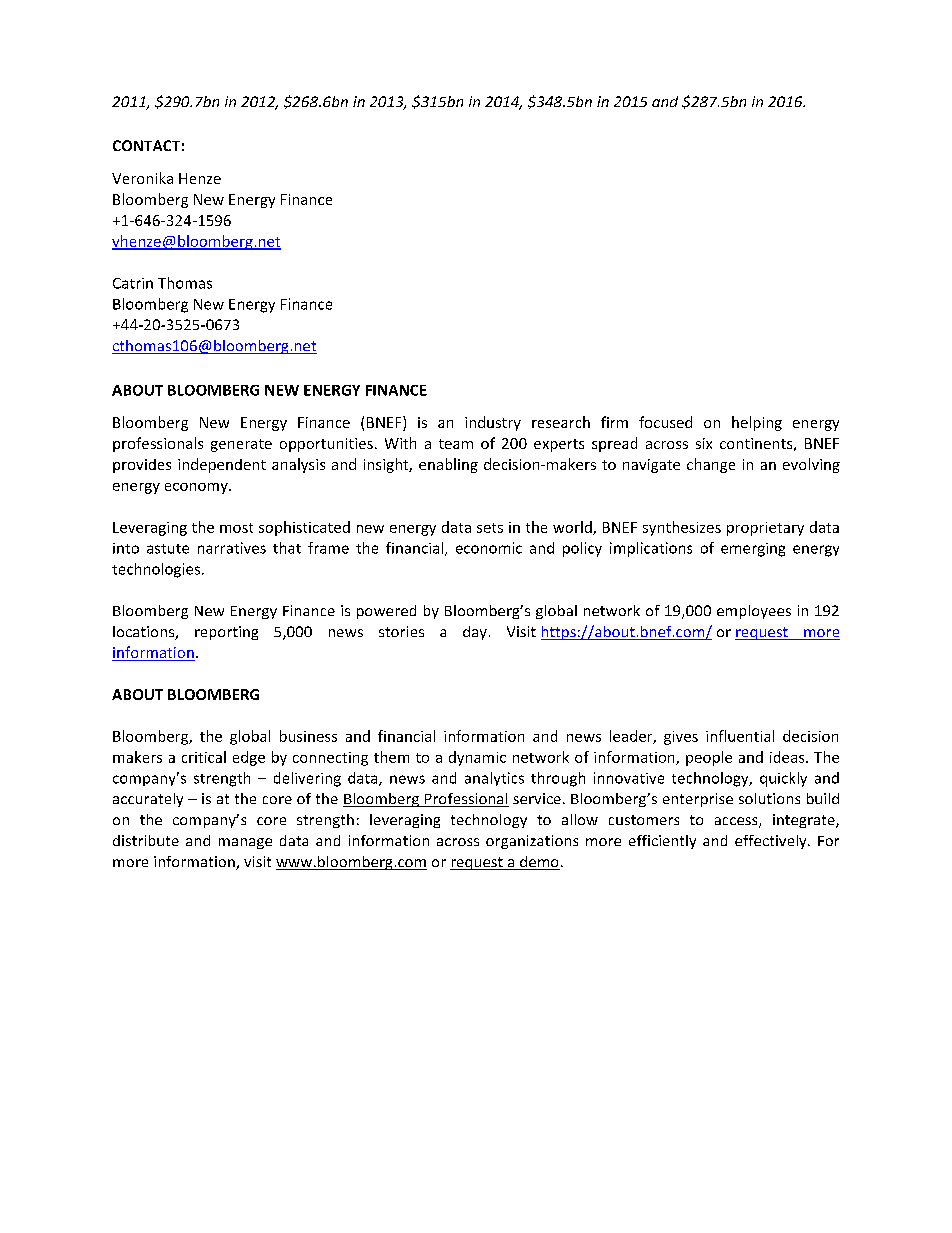  Describe the element at coordinates (532, 842) in the screenshot. I see `organizations` at that location.
